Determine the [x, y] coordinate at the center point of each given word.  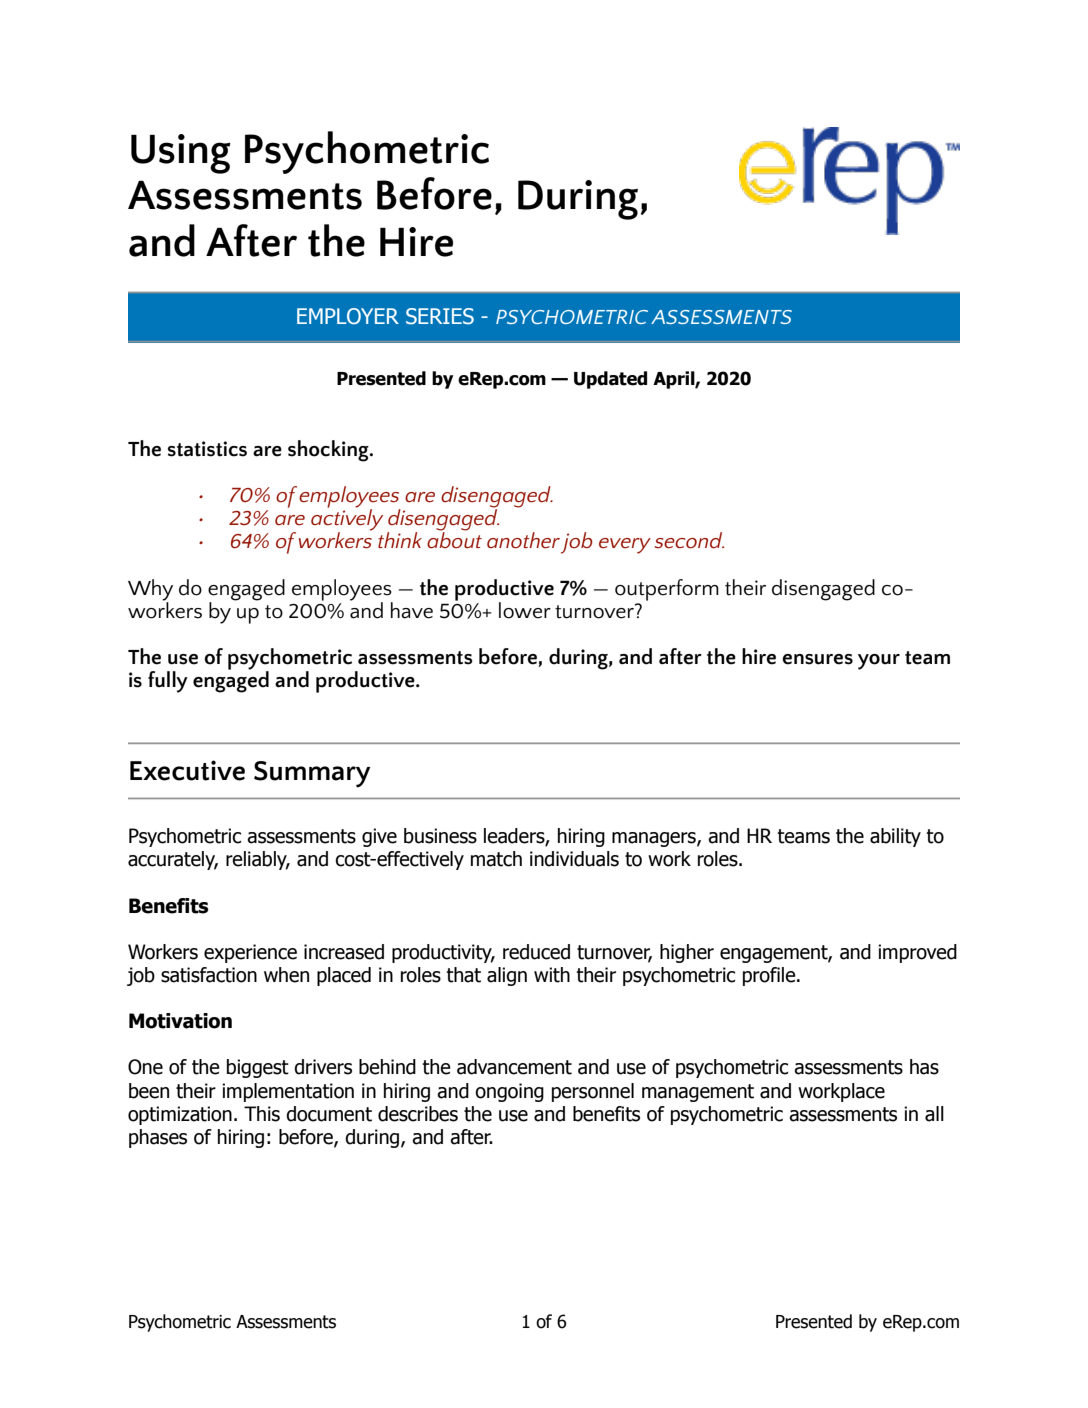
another [523, 540]
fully [168, 682]
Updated [610, 380]
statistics [207, 449]
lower [525, 610]
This [262, 1114]
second [689, 540]
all [934, 1114]
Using [181, 154]
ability [895, 837]
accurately [173, 860]
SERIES [440, 316]
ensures [817, 659]
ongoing [509, 1092]
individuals [574, 859]
